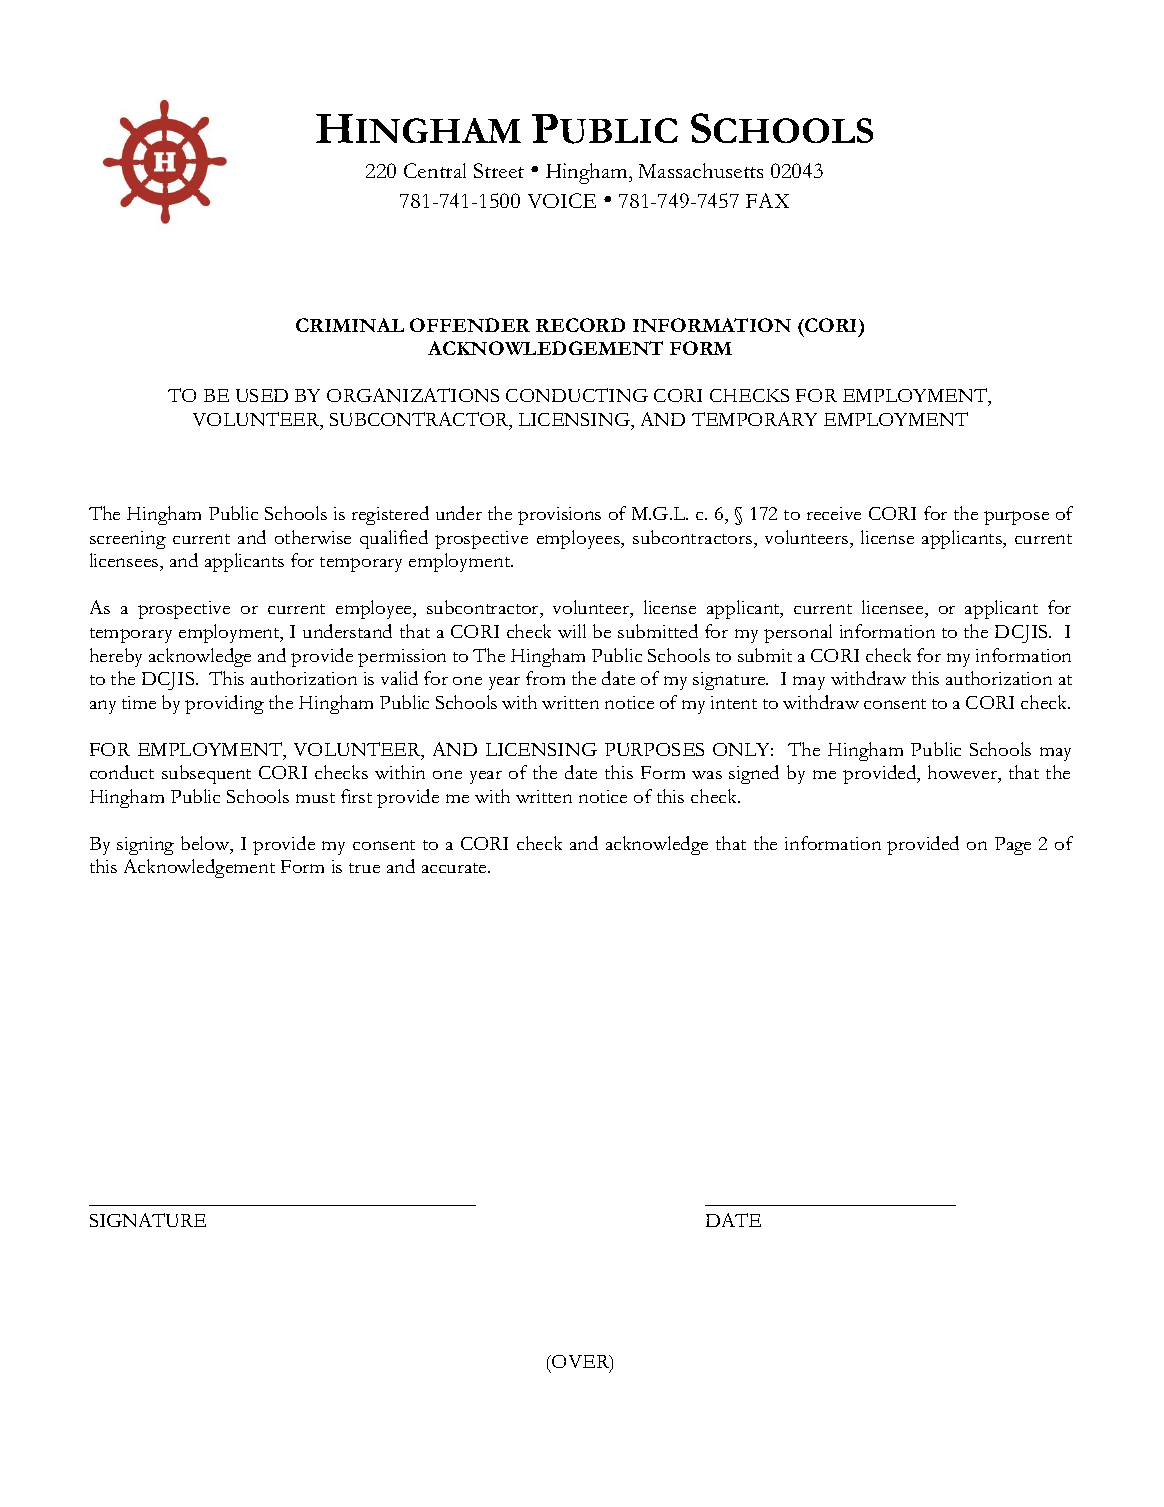 Image resolution: width=1164 pixels, height=1507 pixels. What do you see at coordinates (767, 200) in the screenshot?
I see `FAX` at bounding box center [767, 200].
